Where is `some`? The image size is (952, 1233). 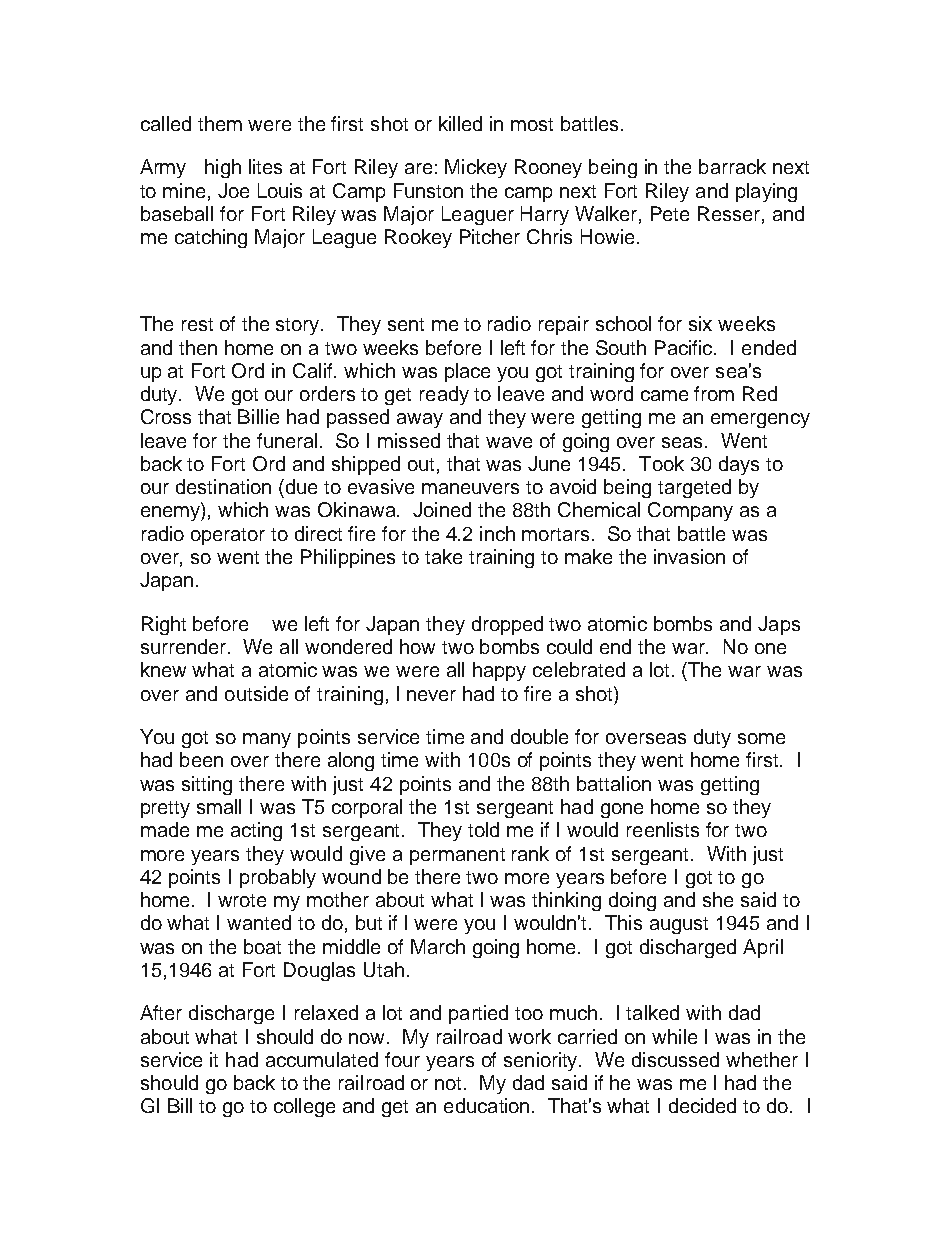
some is located at coordinates (761, 738).
